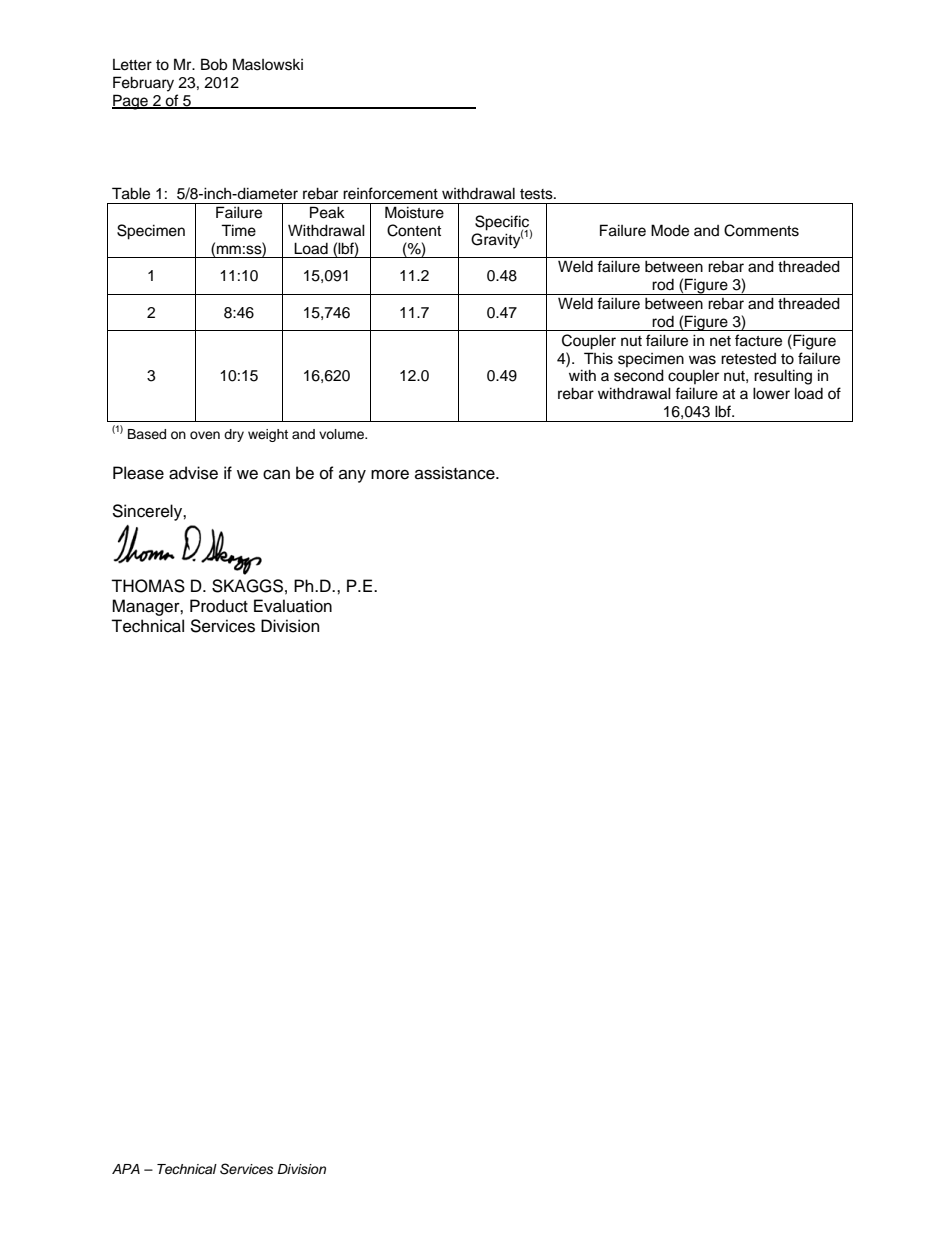 The height and width of the screenshot is (1233, 952). Describe the element at coordinates (670, 230) in the screenshot. I see `Mode` at that location.
